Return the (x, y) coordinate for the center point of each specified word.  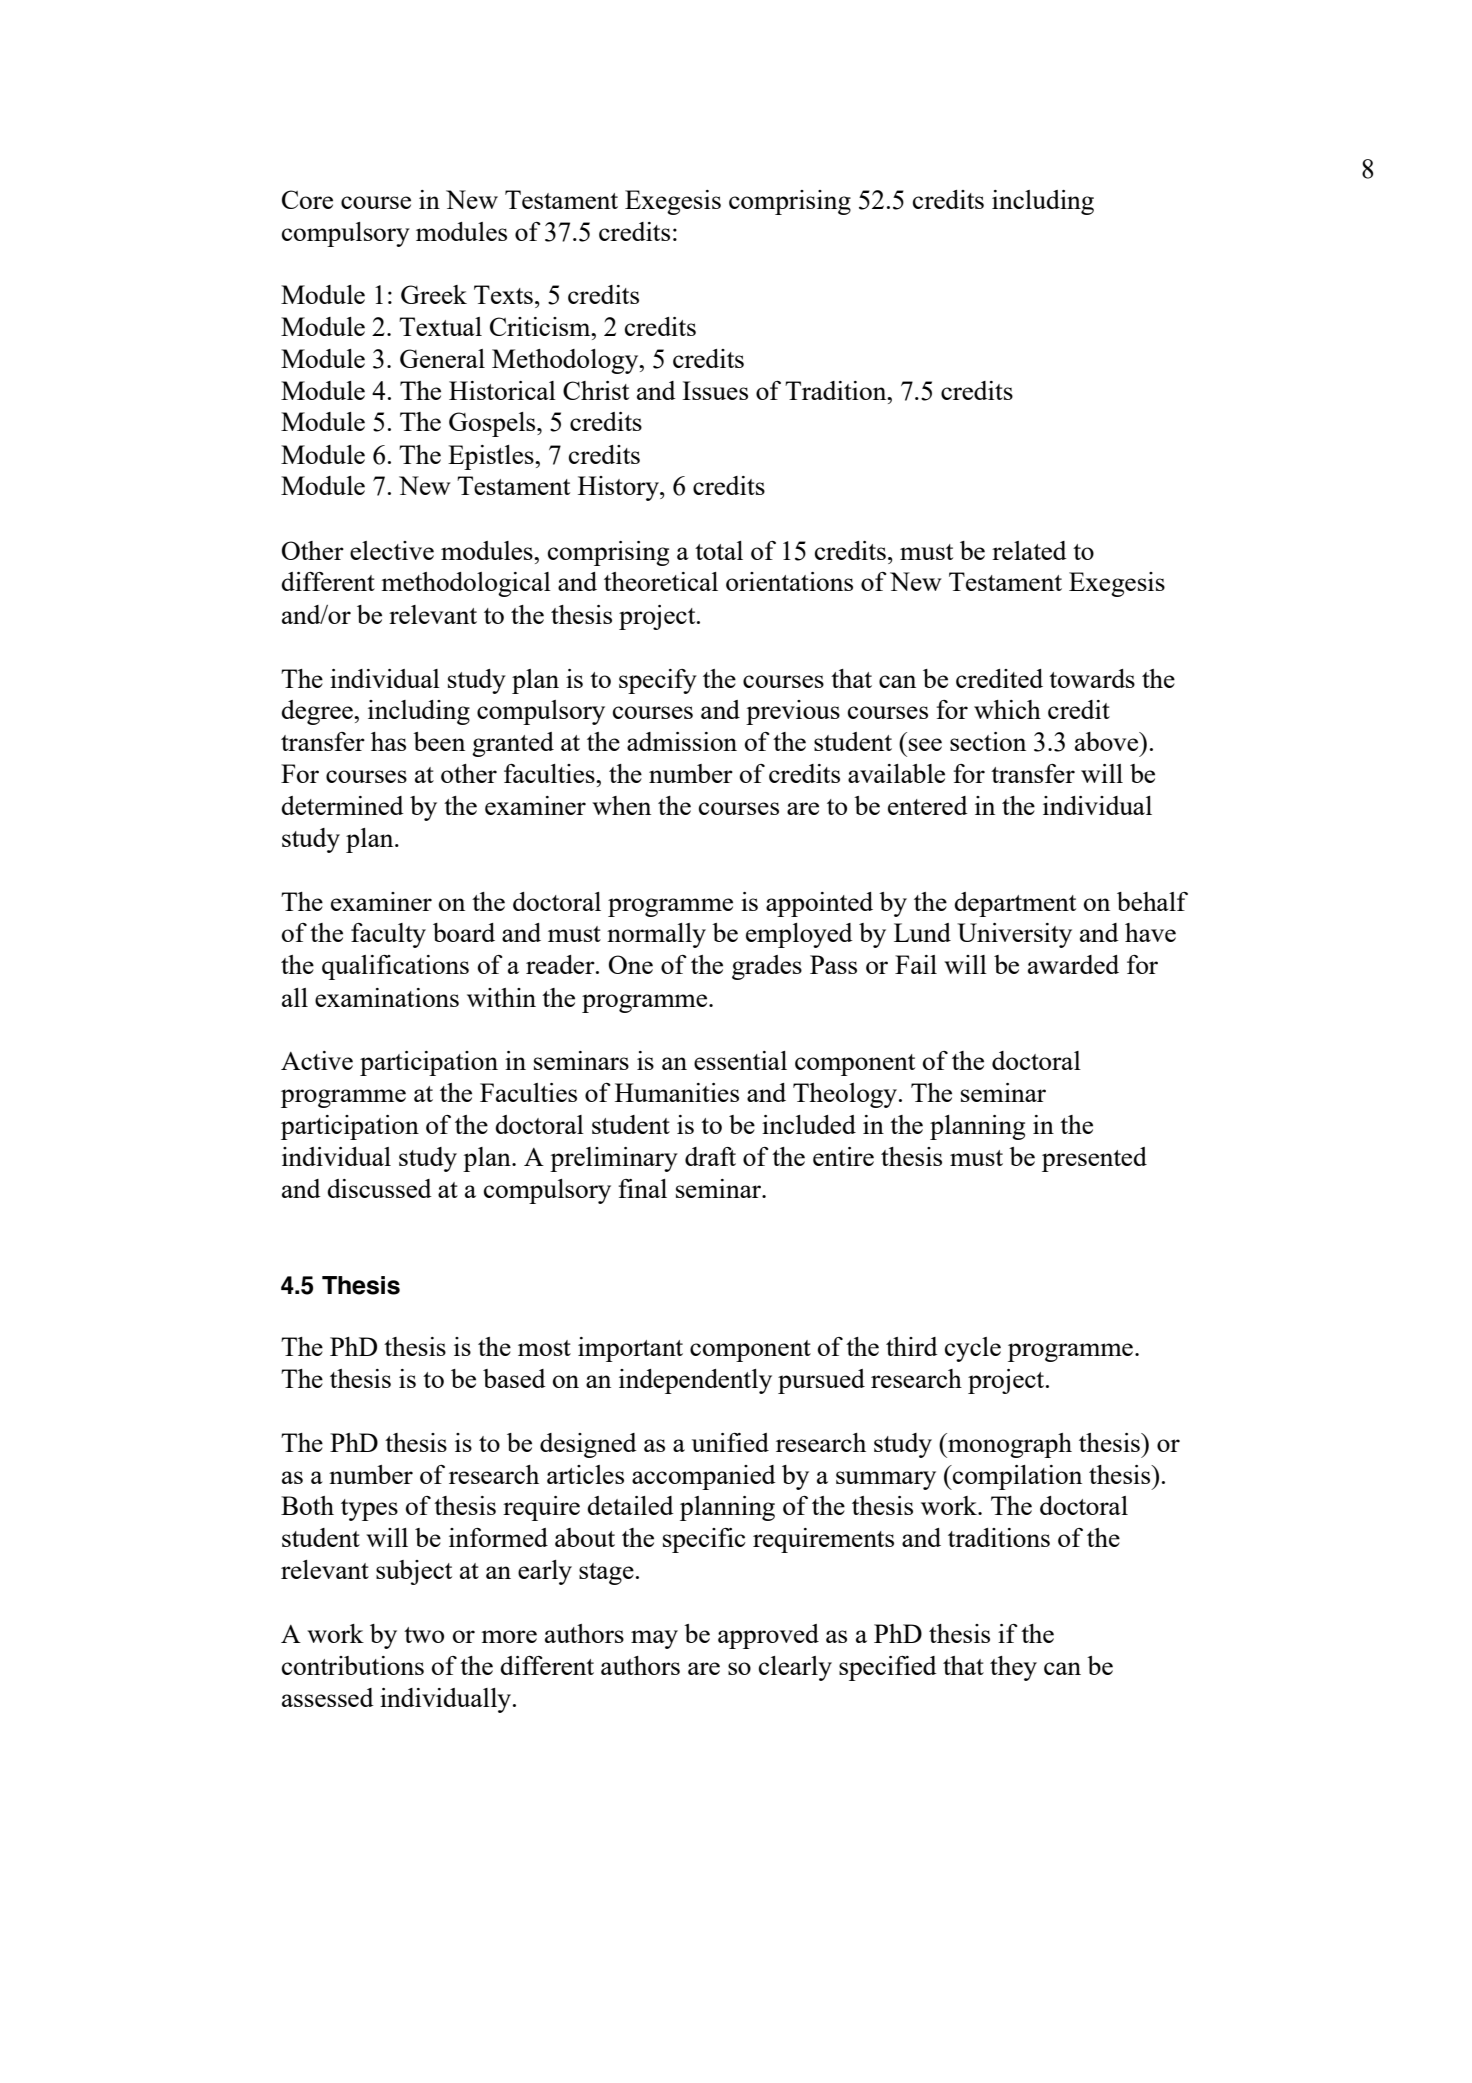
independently (695, 1381)
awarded (1073, 964)
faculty (388, 935)
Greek (434, 294)
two (424, 1635)
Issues (715, 390)
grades (767, 967)
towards (1092, 678)
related (1029, 550)
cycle (973, 1349)
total (719, 550)
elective (392, 550)
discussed (379, 1188)
